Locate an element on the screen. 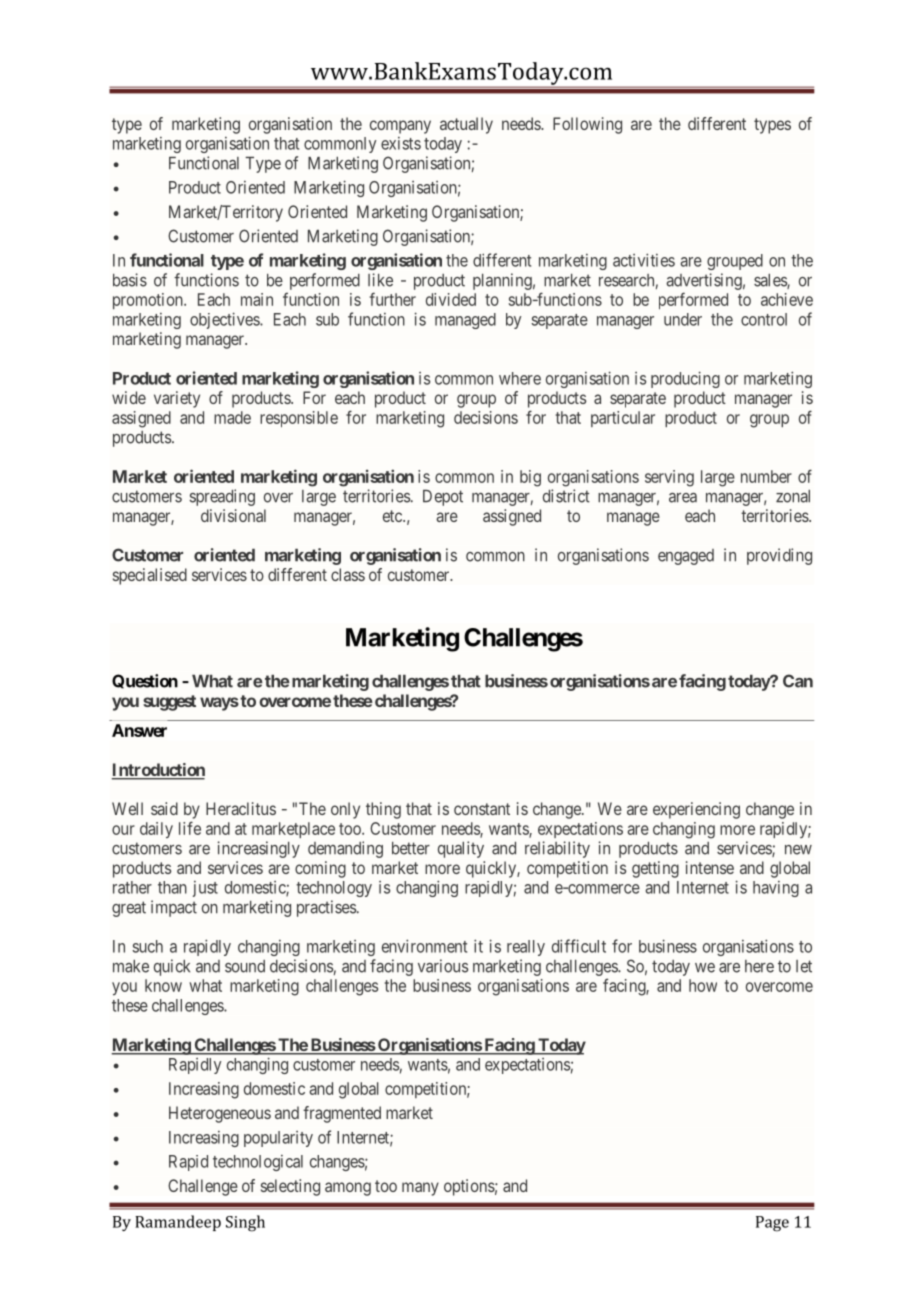  Page is located at coordinates (772, 1224).
